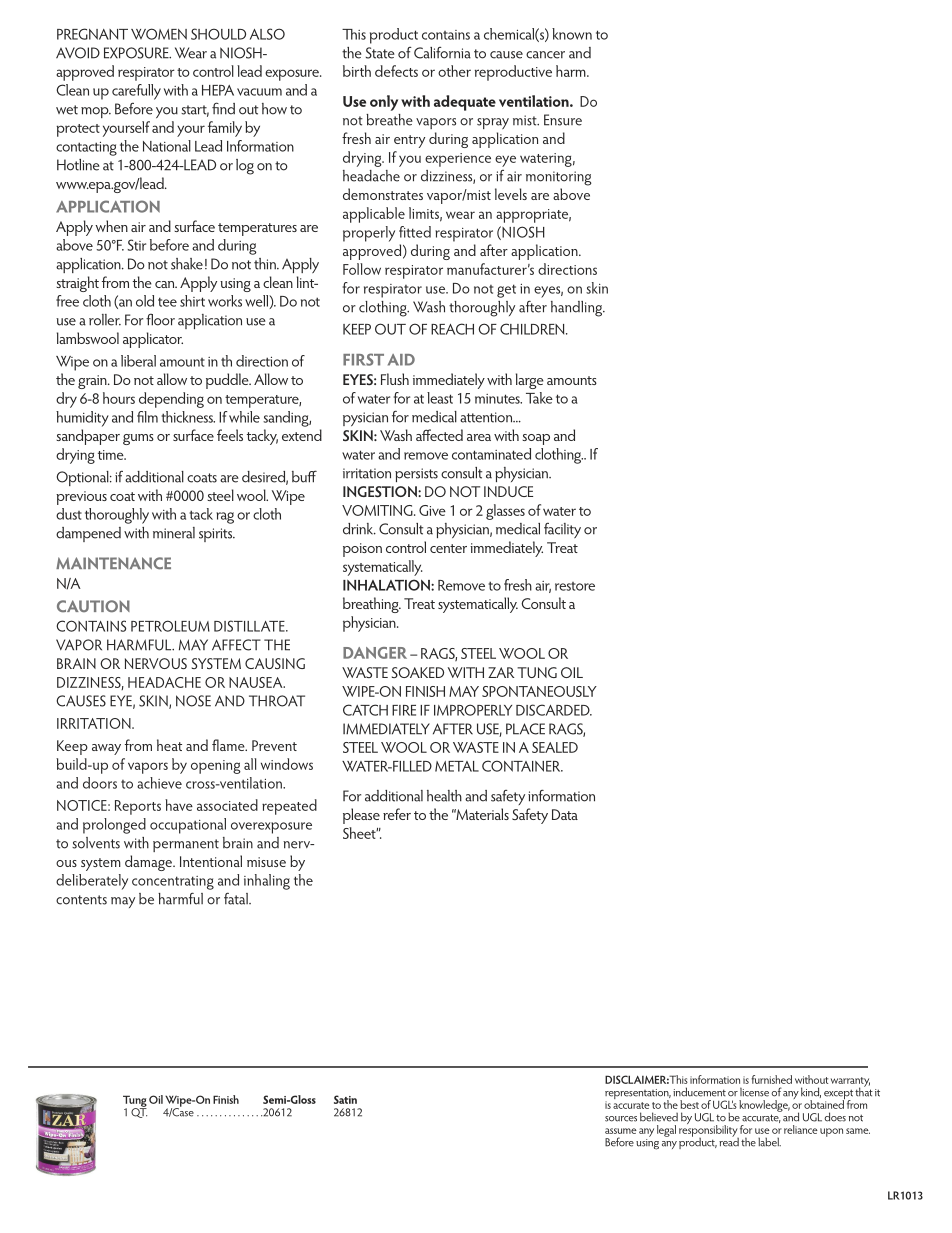 The image size is (952, 1233). Describe the element at coordinates (147, 417) in the page. I see `film` at that location.
